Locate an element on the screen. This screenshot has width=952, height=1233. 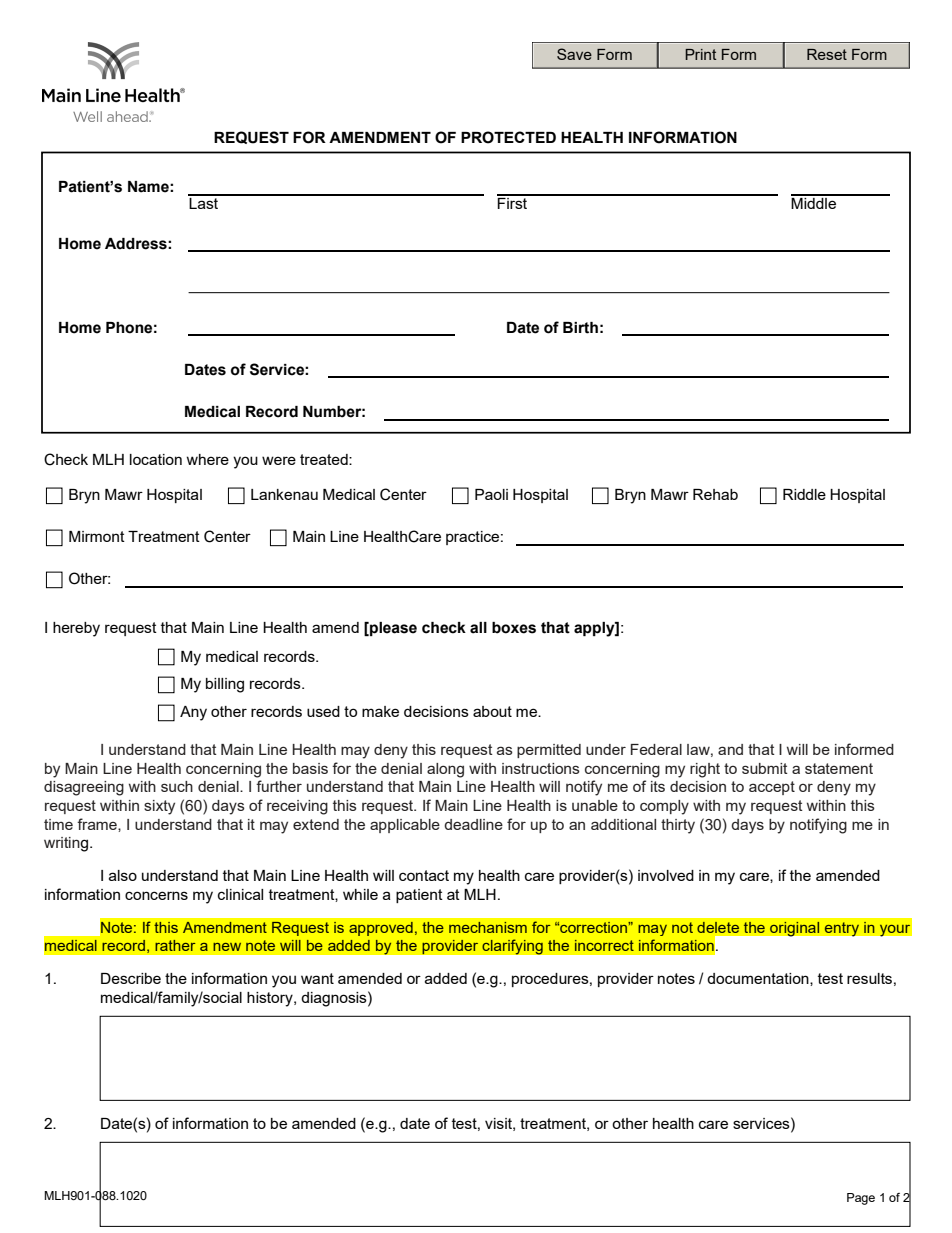
want is located at coordinates (317, 978).
